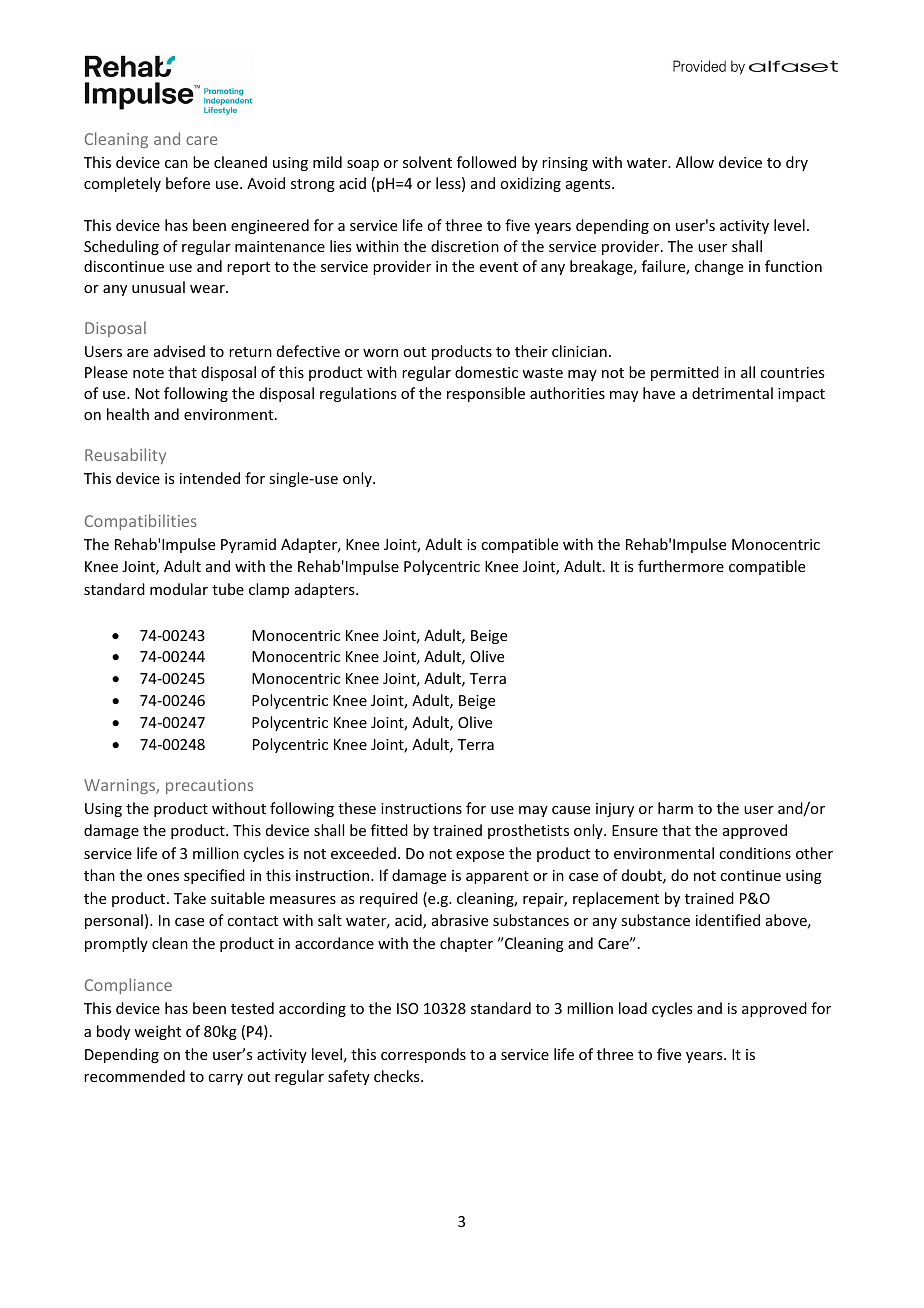  I want to click on weight, so click(157, 1032).
